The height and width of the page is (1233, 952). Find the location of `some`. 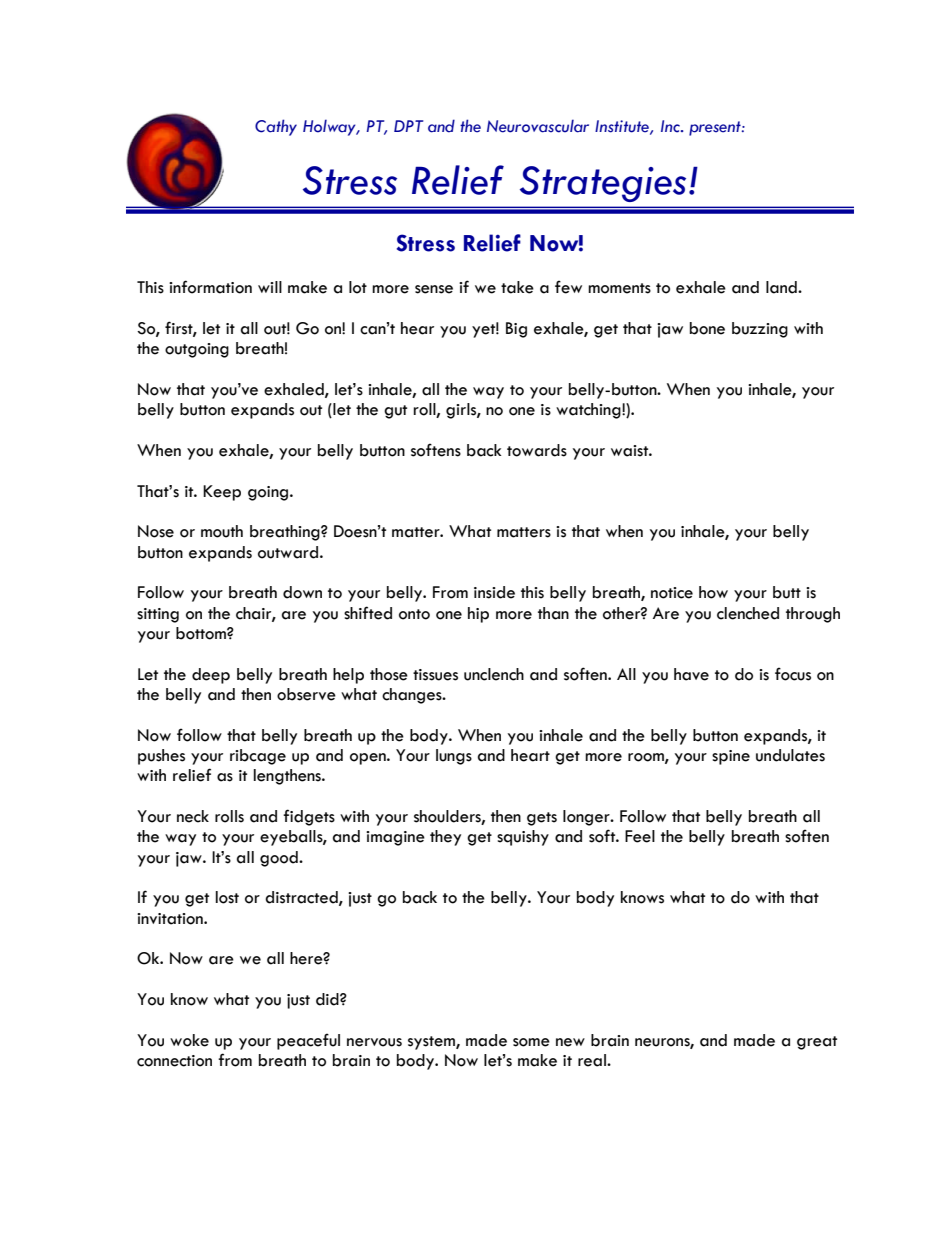

some is located at coordinates (531, 1042).
